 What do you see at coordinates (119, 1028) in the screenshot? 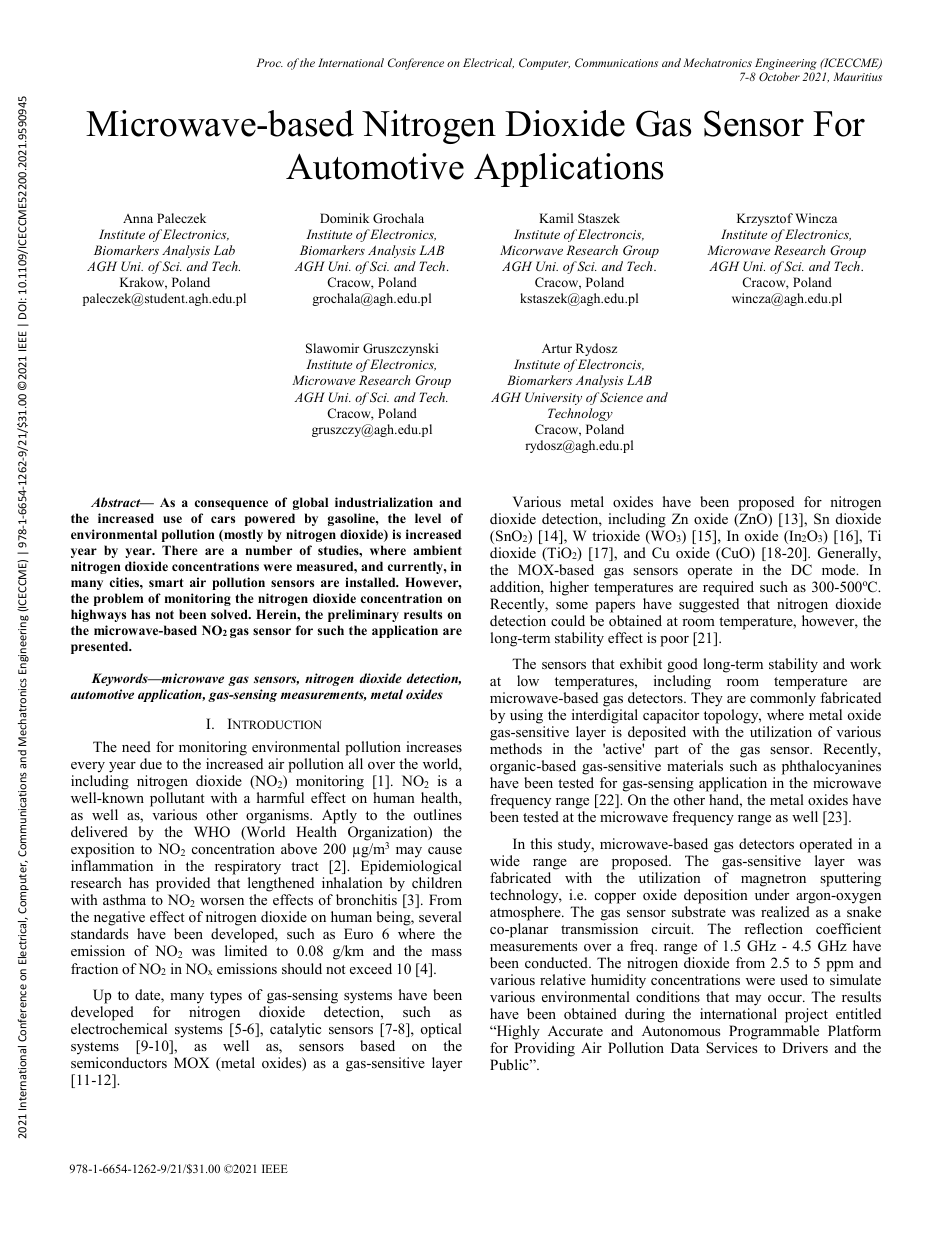
I see `electrochemical` at bounding box center [119, 1028].
